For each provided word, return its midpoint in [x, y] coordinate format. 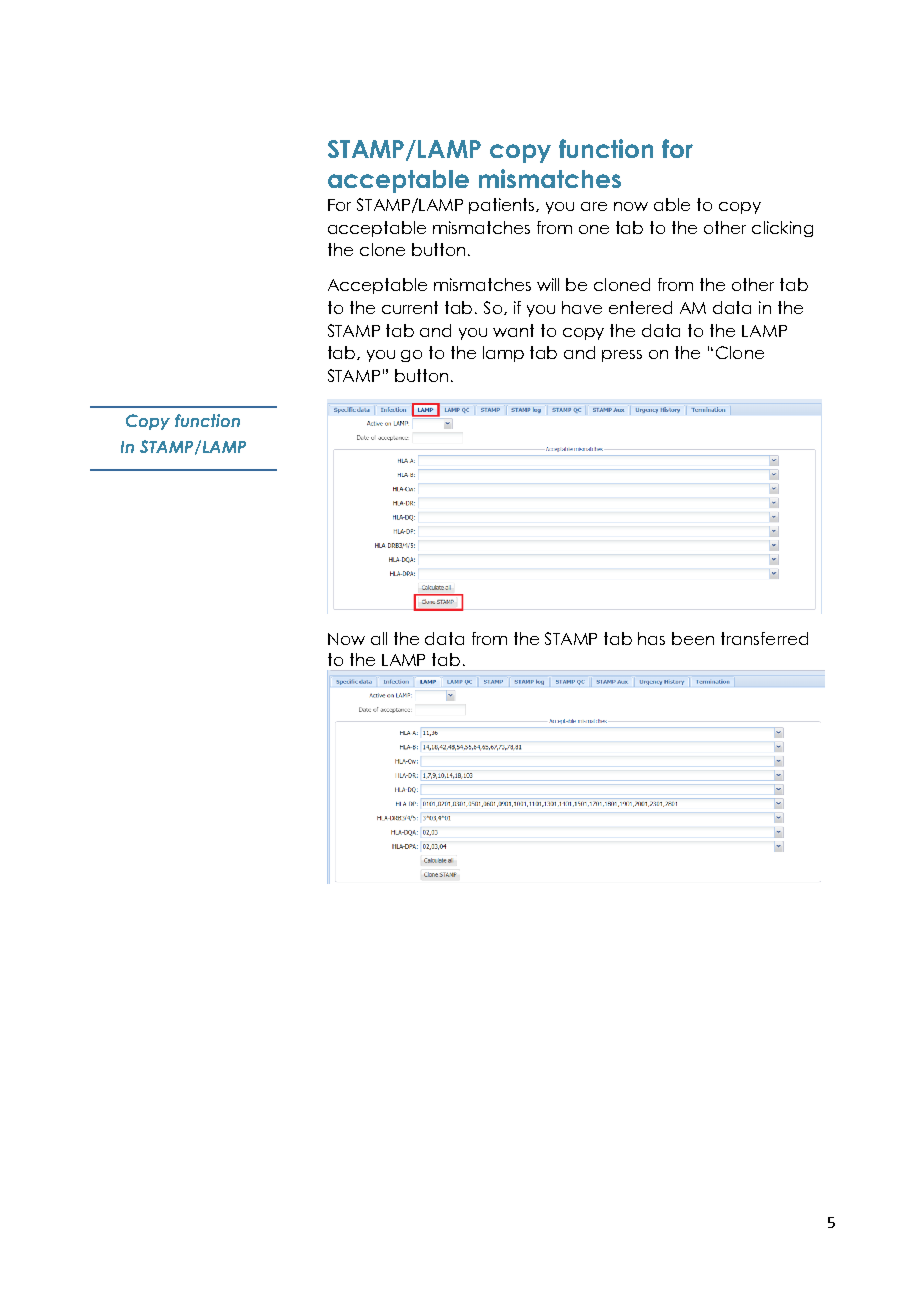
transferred [764, 638]
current [410, 307]
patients [503, 206]
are [594, 206]
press [622, 356]
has [651, 638]
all [379, 638]
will [548, 284]
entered [640, 307]
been [693, 638]
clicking [782, 229]
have [582, 307]
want [513, 330]
